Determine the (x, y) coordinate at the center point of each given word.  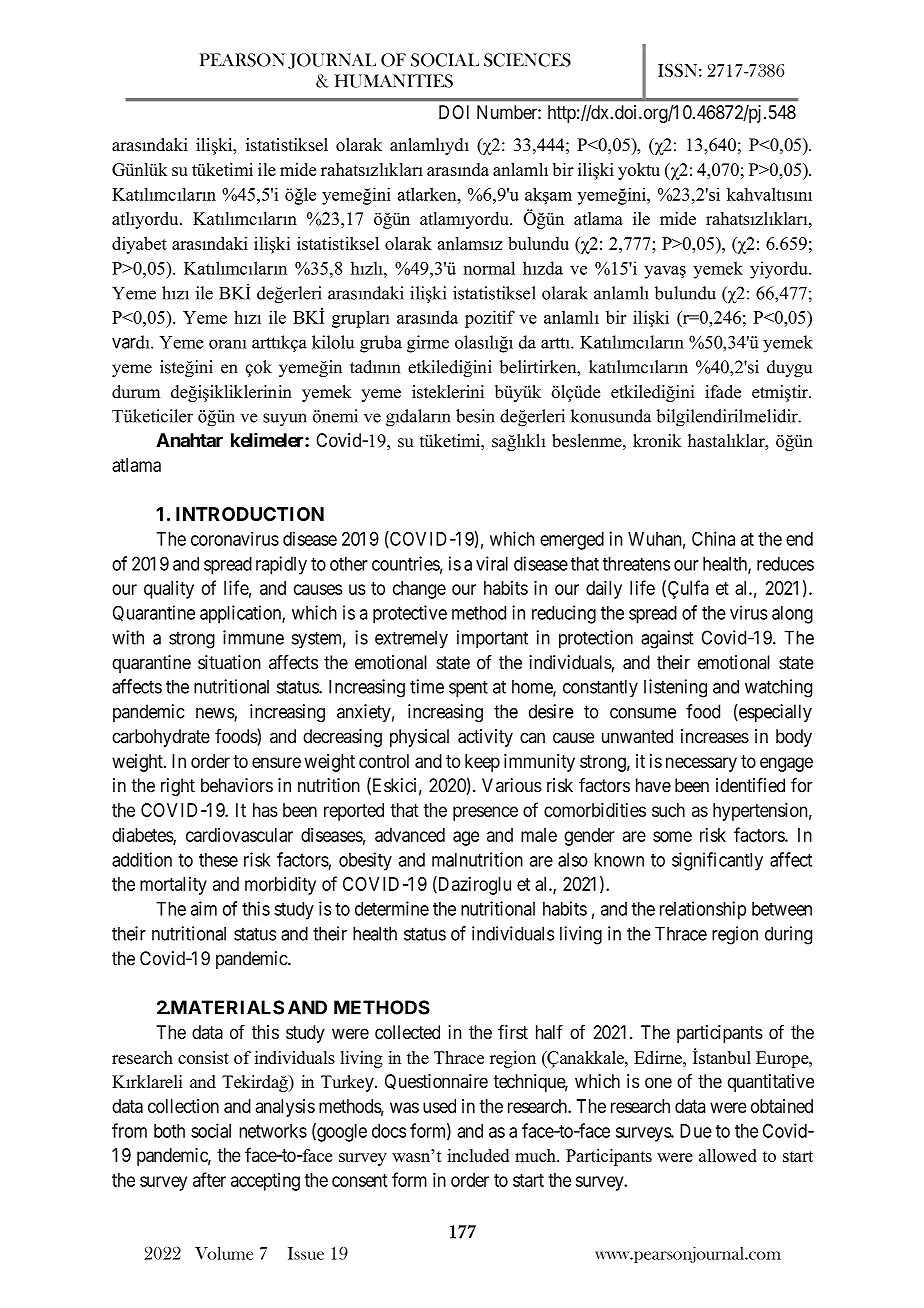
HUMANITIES (394, 81)
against (667, 639)
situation (229, 662)
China (713, 538)
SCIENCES (527, 60)
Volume (224, 1253)
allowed (728, 1155)
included (478, 1155)
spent (468, 689)
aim (204, 908)
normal (489, 268)
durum (136, 392)
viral (492, 563)
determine (392, 908)
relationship (703, 910)
